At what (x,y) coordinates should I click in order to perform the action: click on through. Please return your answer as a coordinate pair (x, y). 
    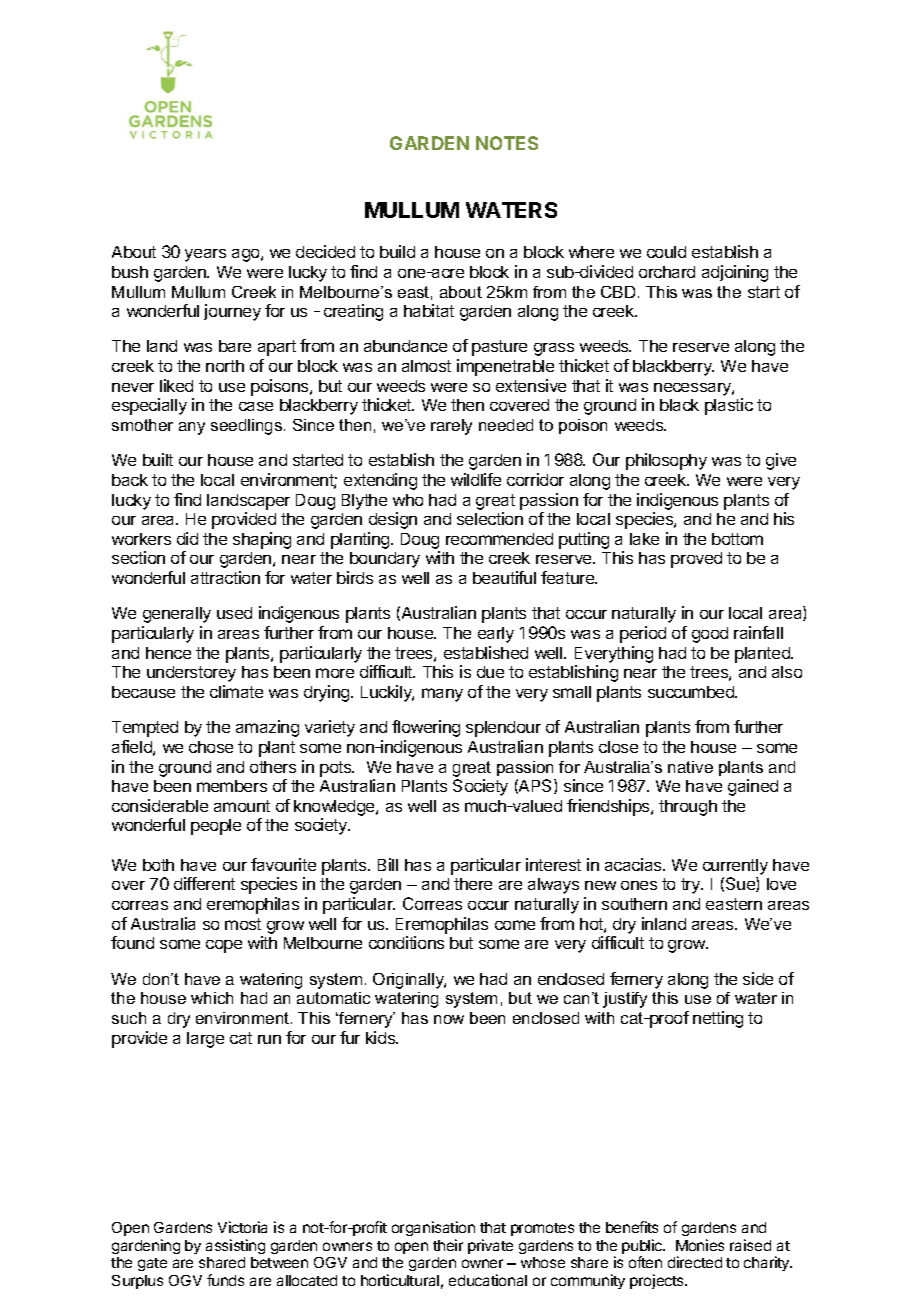
    Looking at the image, I should click on (688, 808).
